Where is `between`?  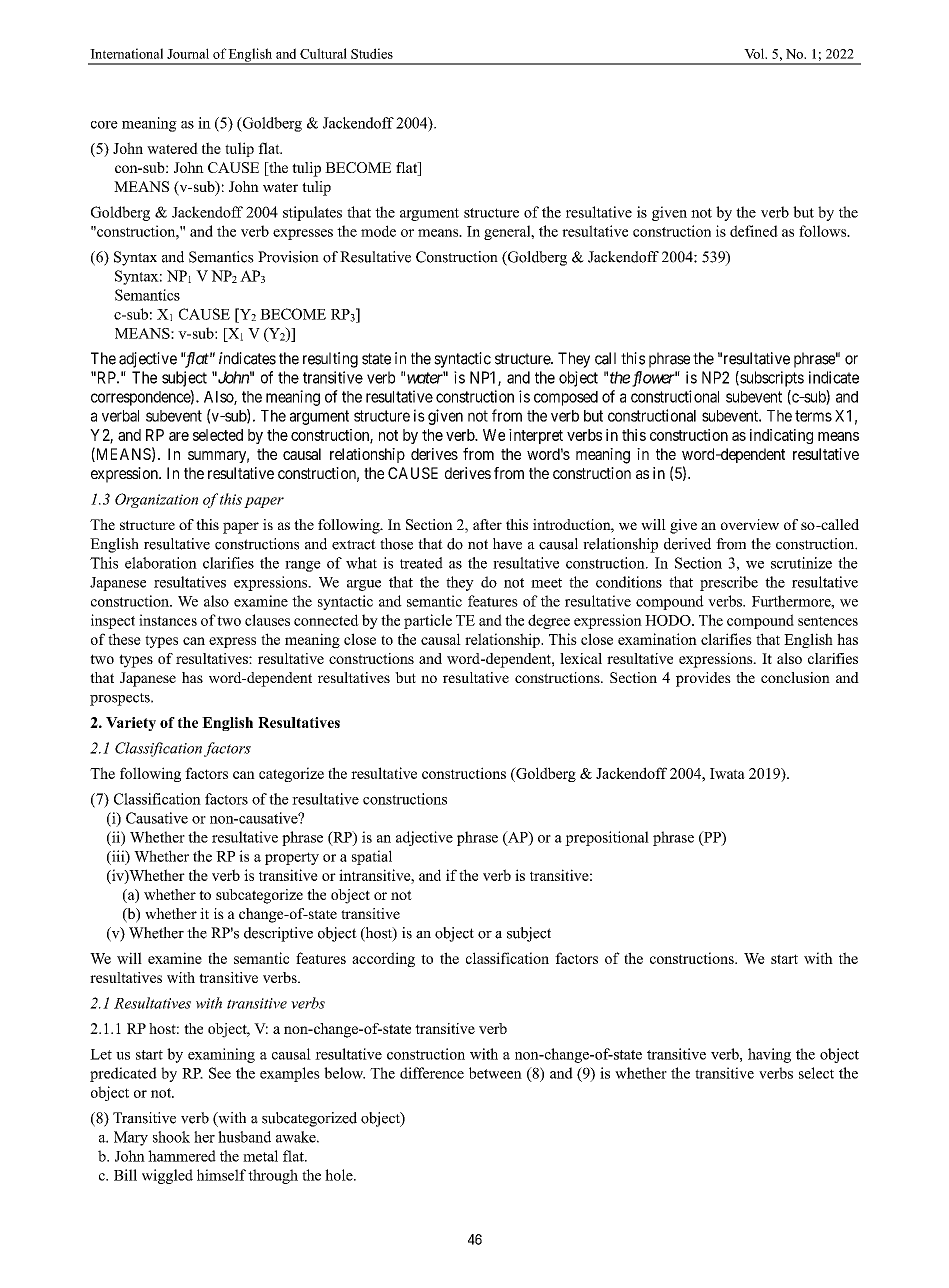 between is located at coordinates (495, 1073).
